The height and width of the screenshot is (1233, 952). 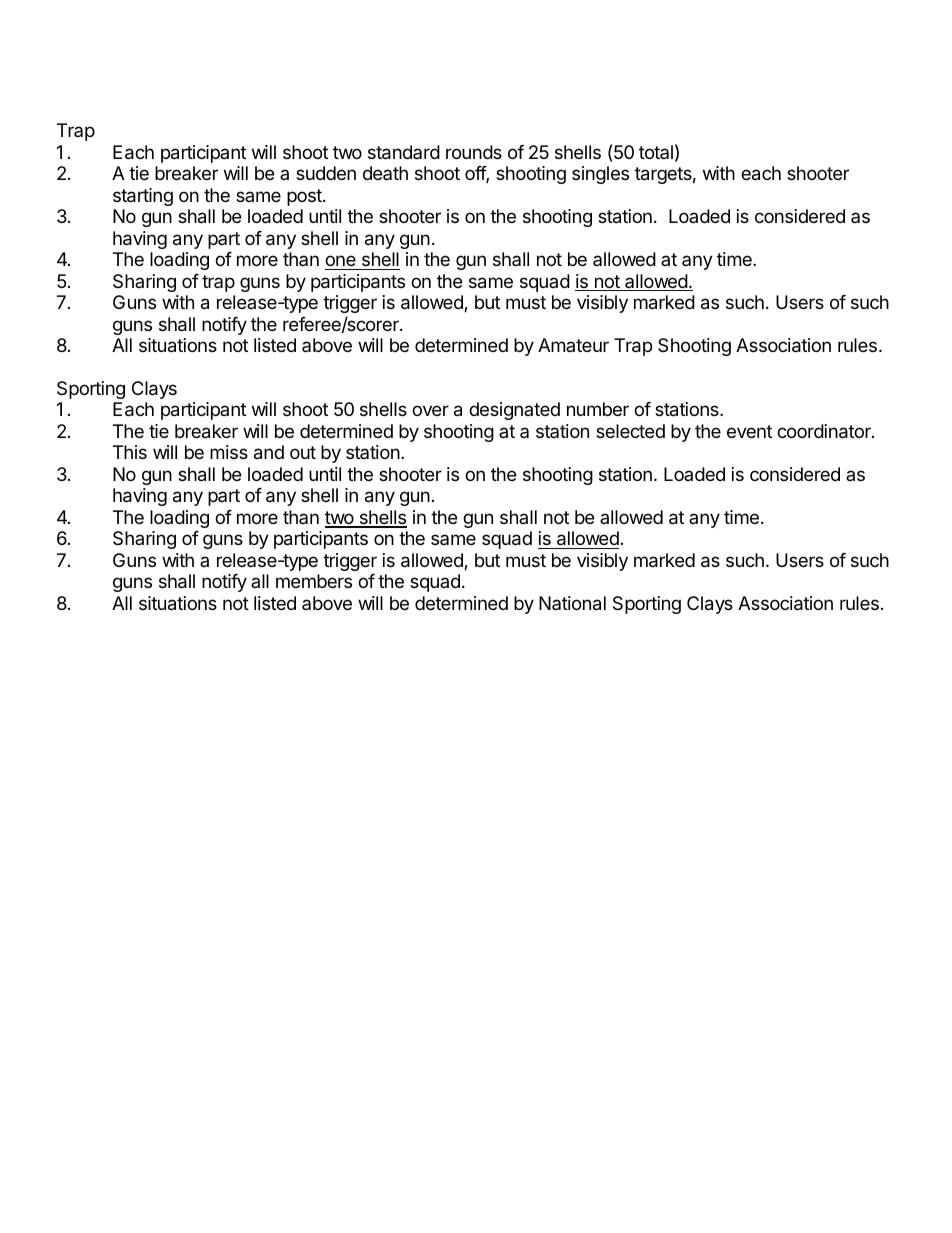 What do you see at coordinates (326, 173) in the screenshot?
I see `sudden` at bounding box center [326, 173].
